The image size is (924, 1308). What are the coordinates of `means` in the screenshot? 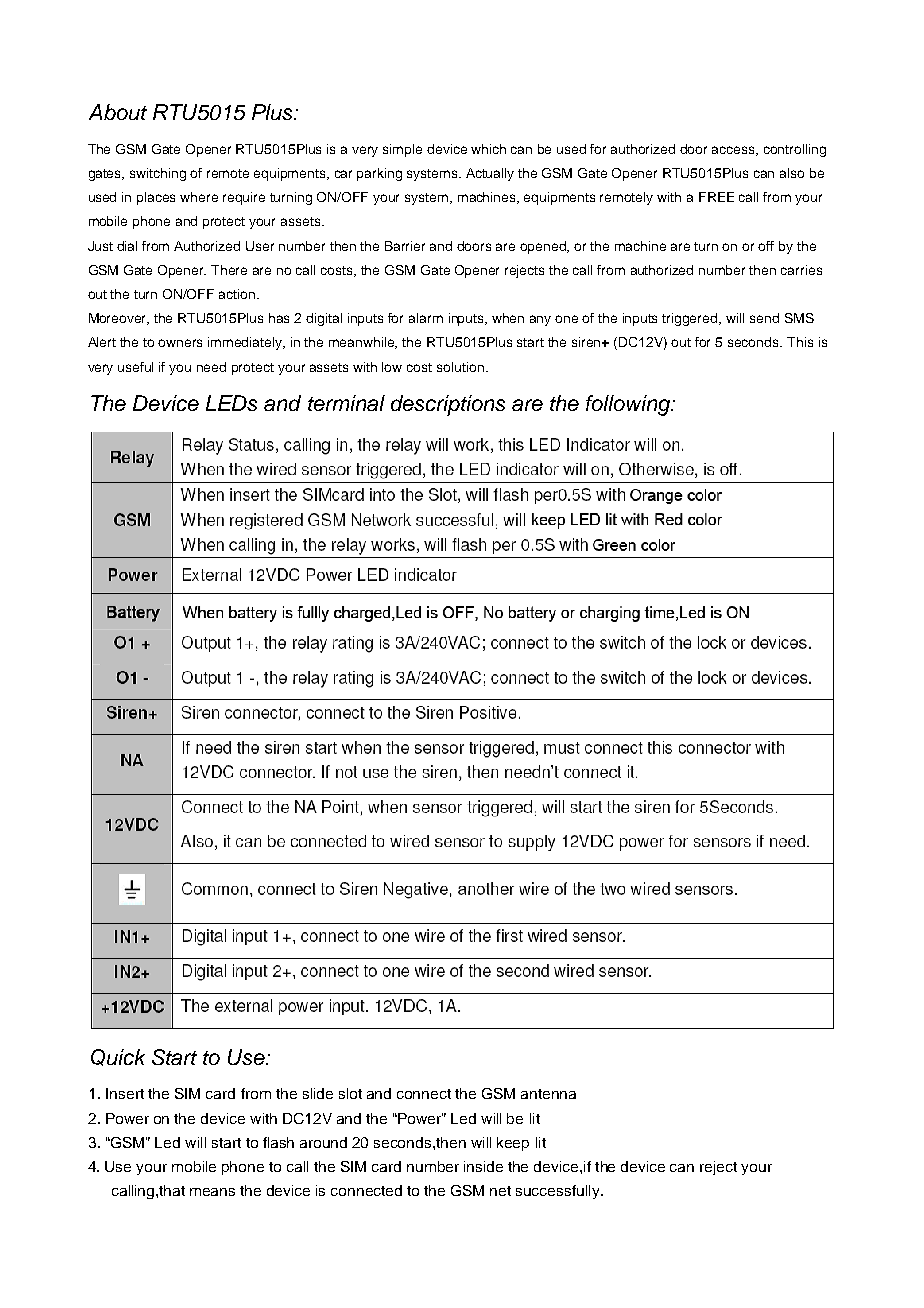 It's located at (212, 1192).
